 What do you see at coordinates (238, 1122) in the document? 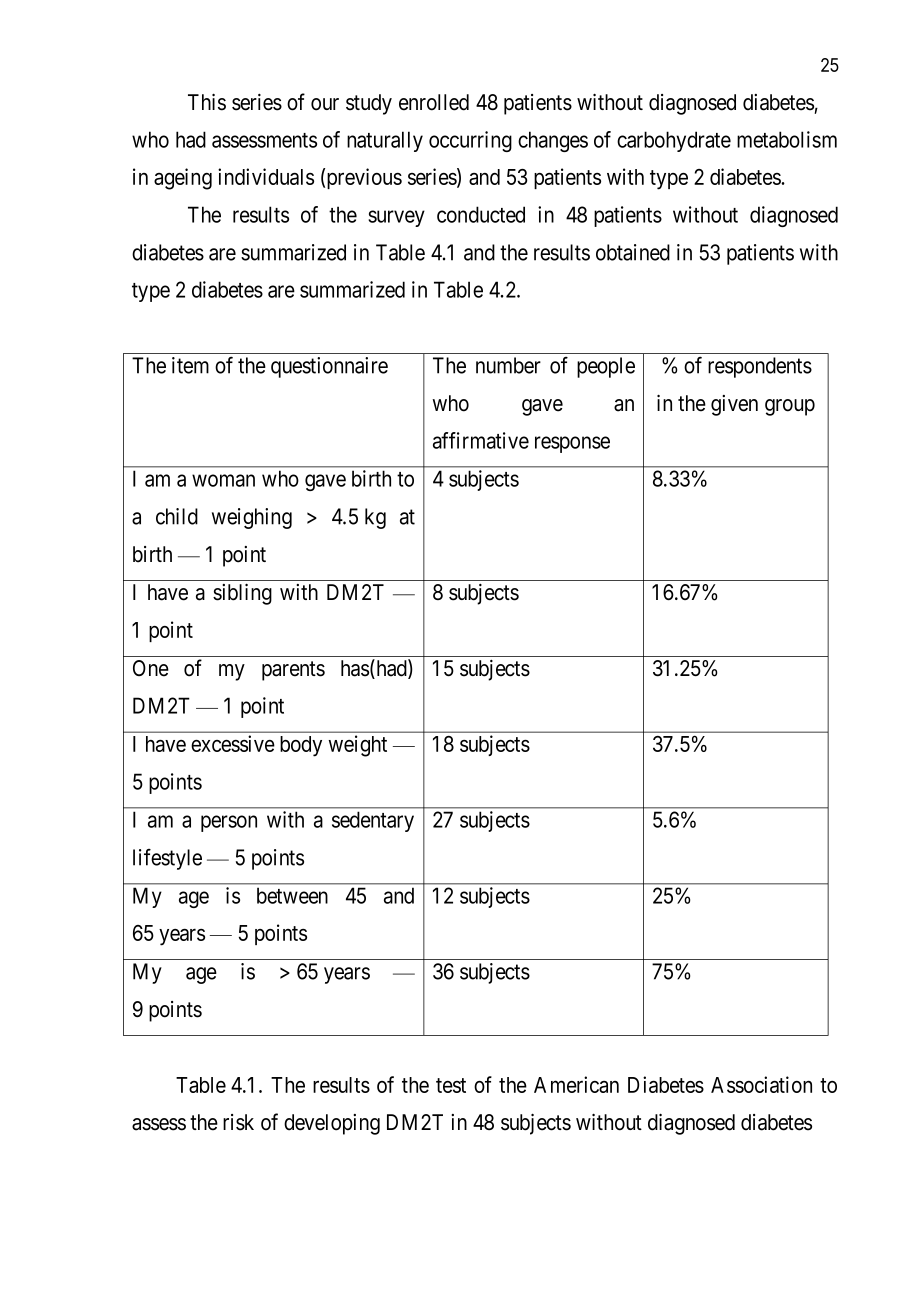
I see `risk` at bounding box center [238, 1122].
